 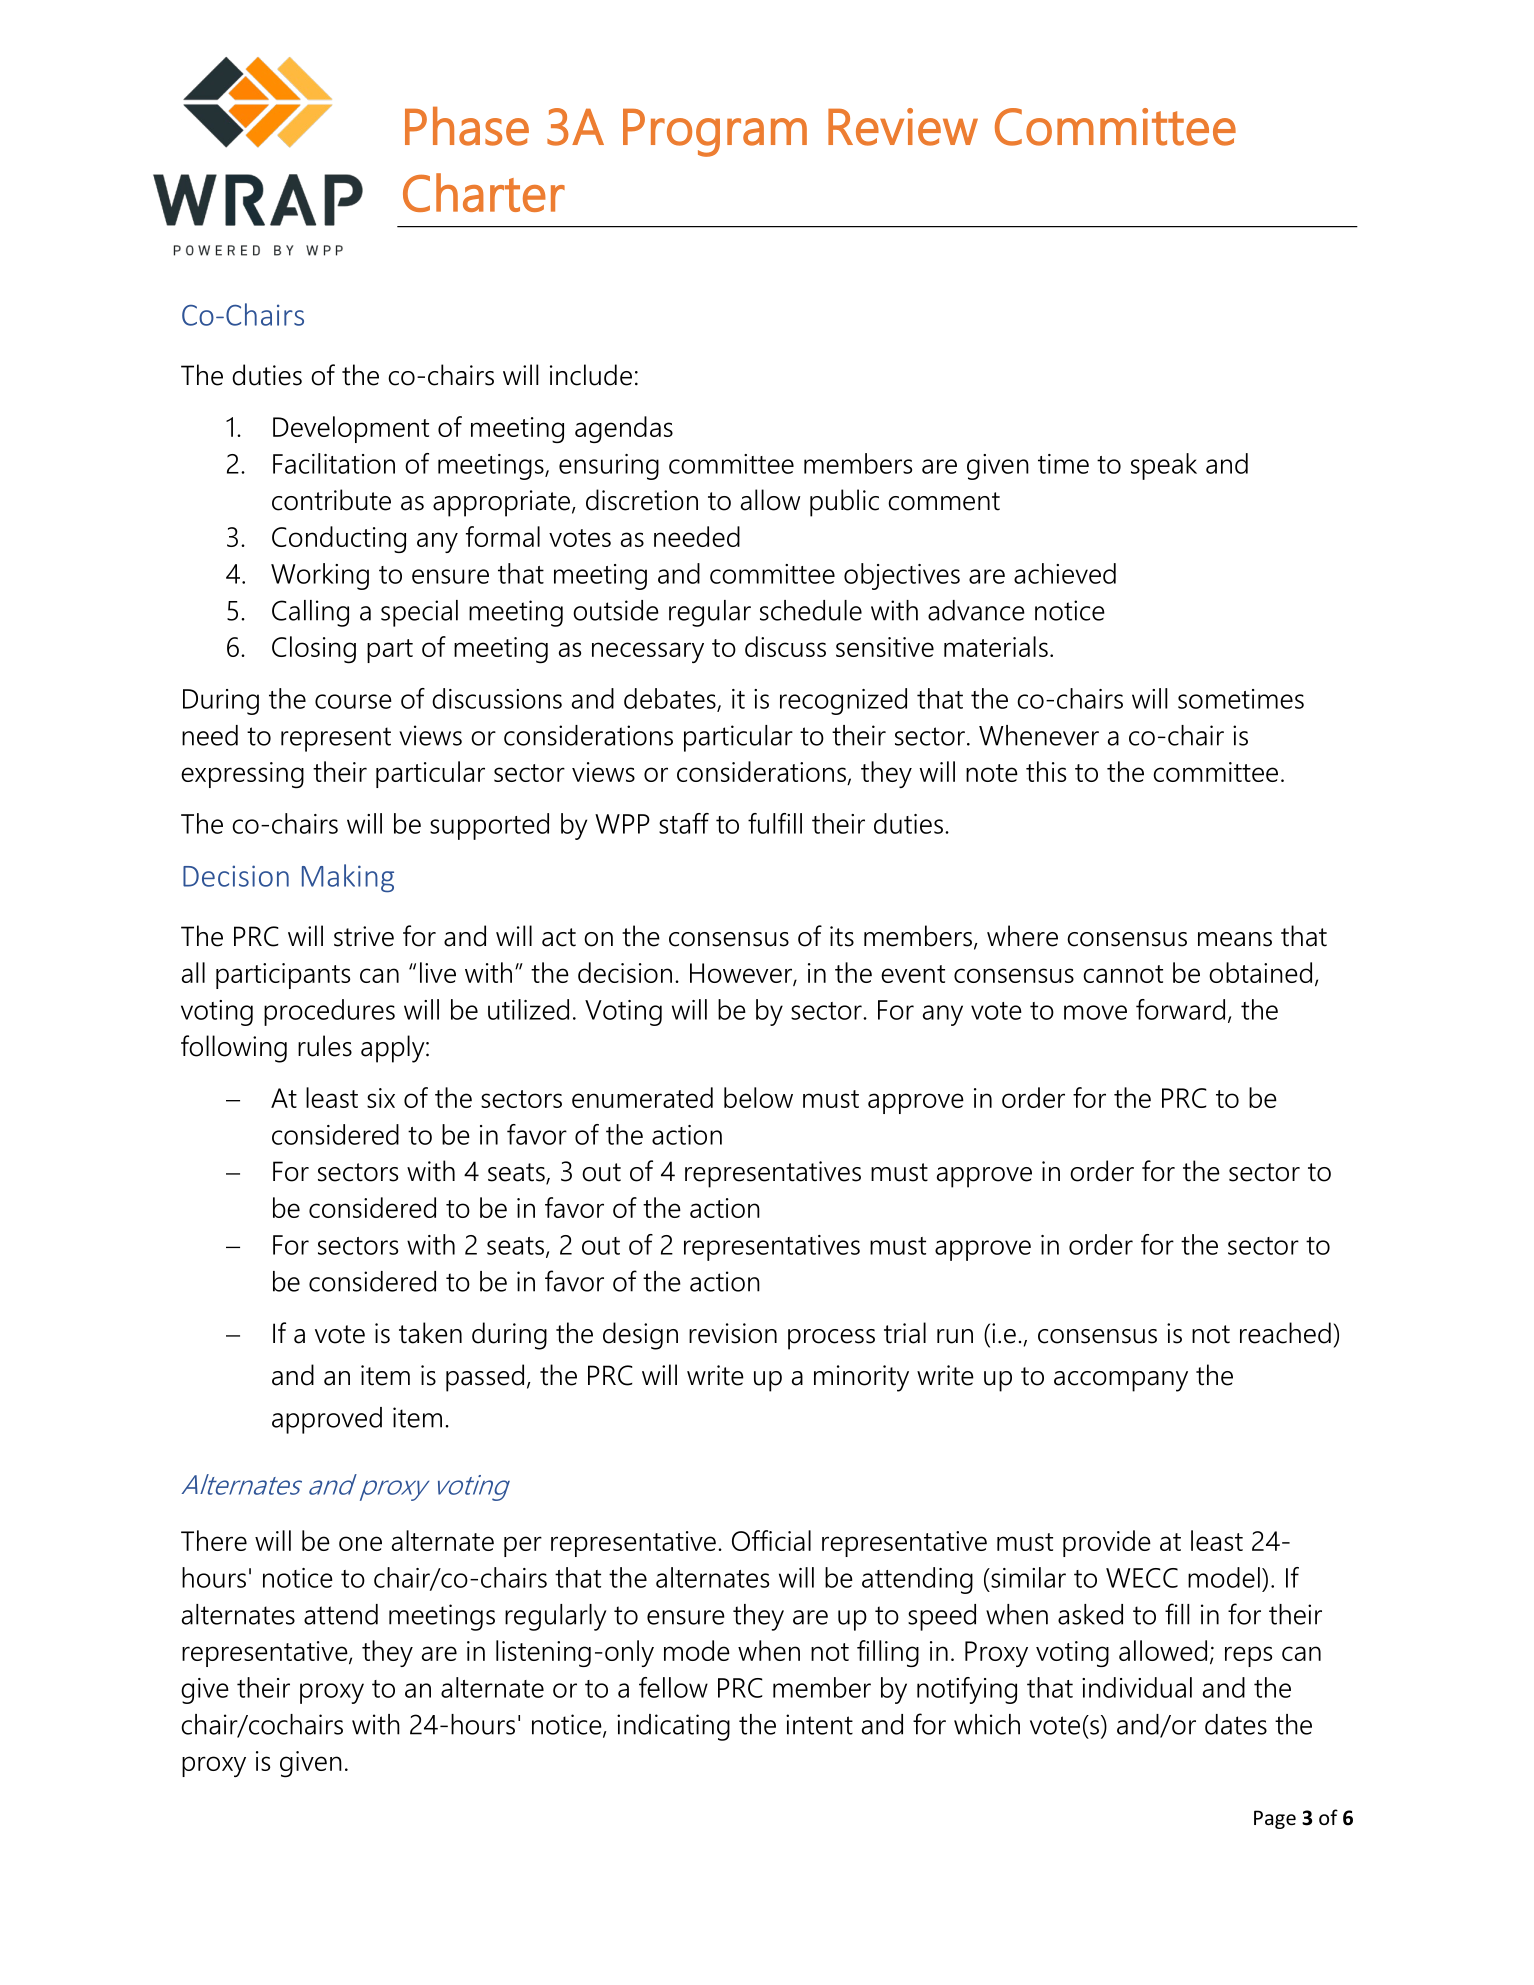 I want to click on accompany, so click(x=1121, y=1381).
